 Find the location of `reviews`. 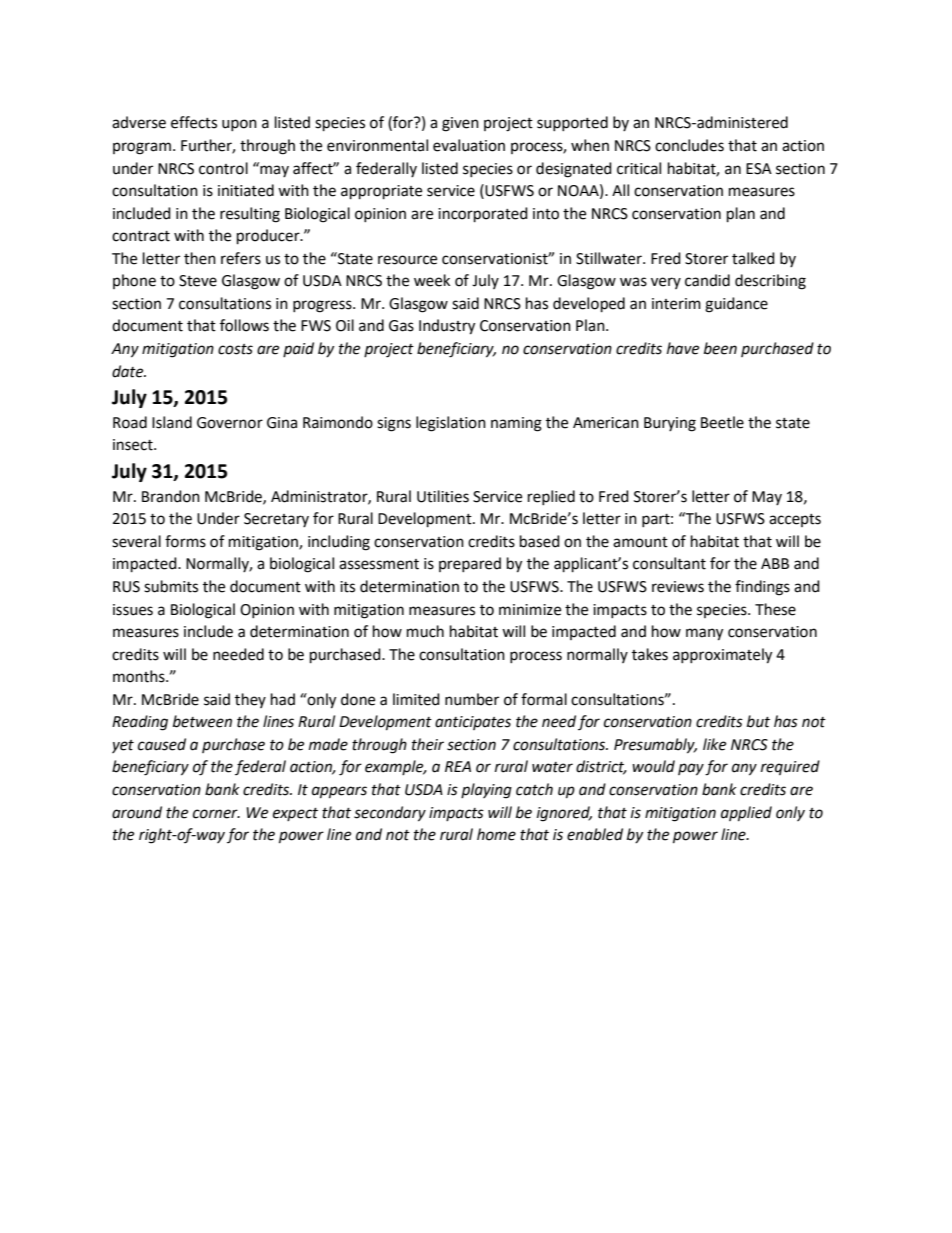

reviews is located at coordinates (678, 587).
